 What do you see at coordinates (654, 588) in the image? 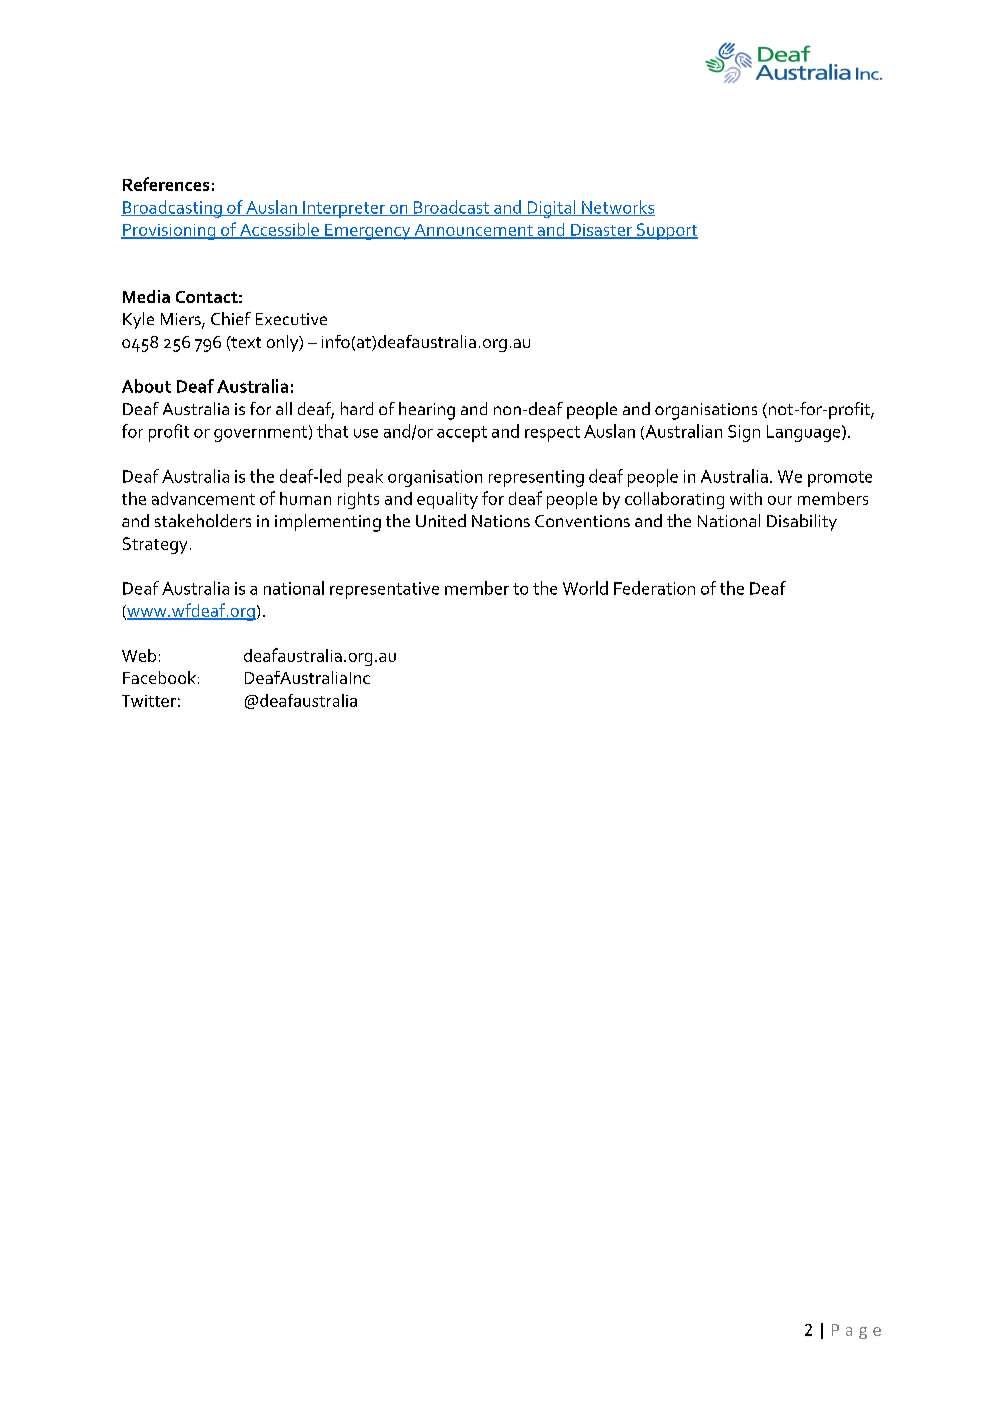
I see `Federation` at bounding box center [654, 588].
